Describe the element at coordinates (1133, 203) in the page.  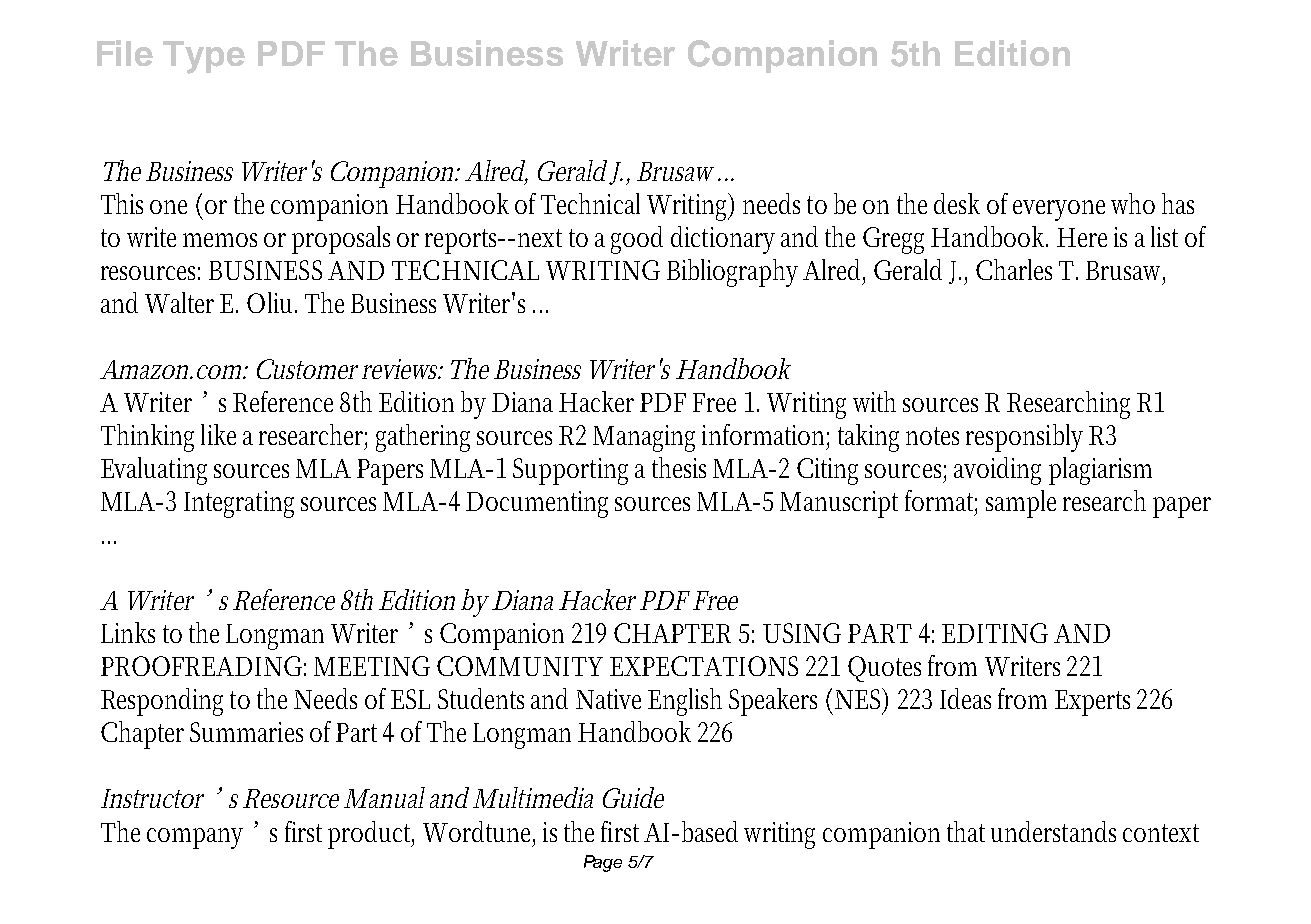
I see `who` at that location.
